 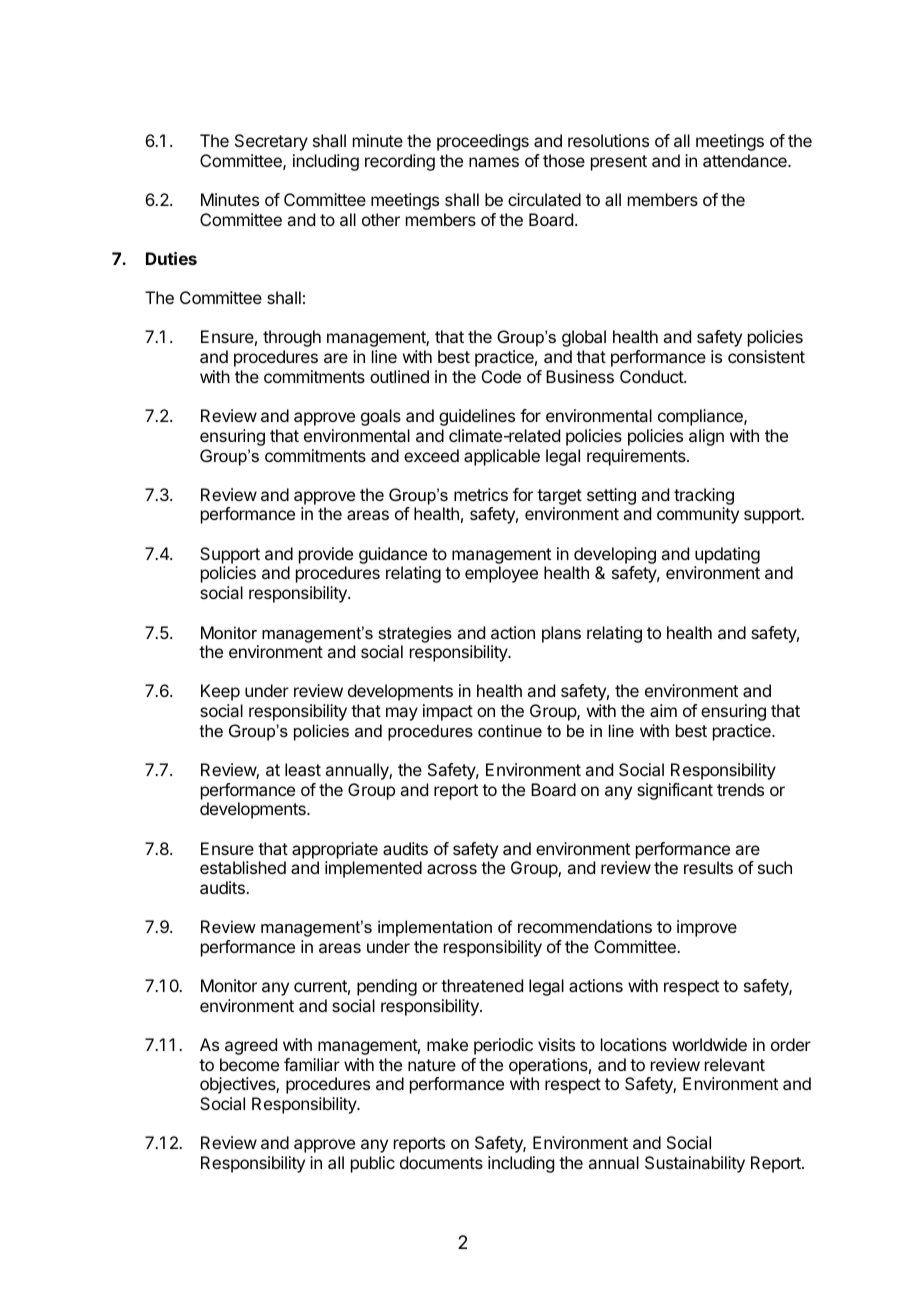 What do you see at coordinates (663, 710) in the image?
I see `aim` at bounding box center [663, 710].
